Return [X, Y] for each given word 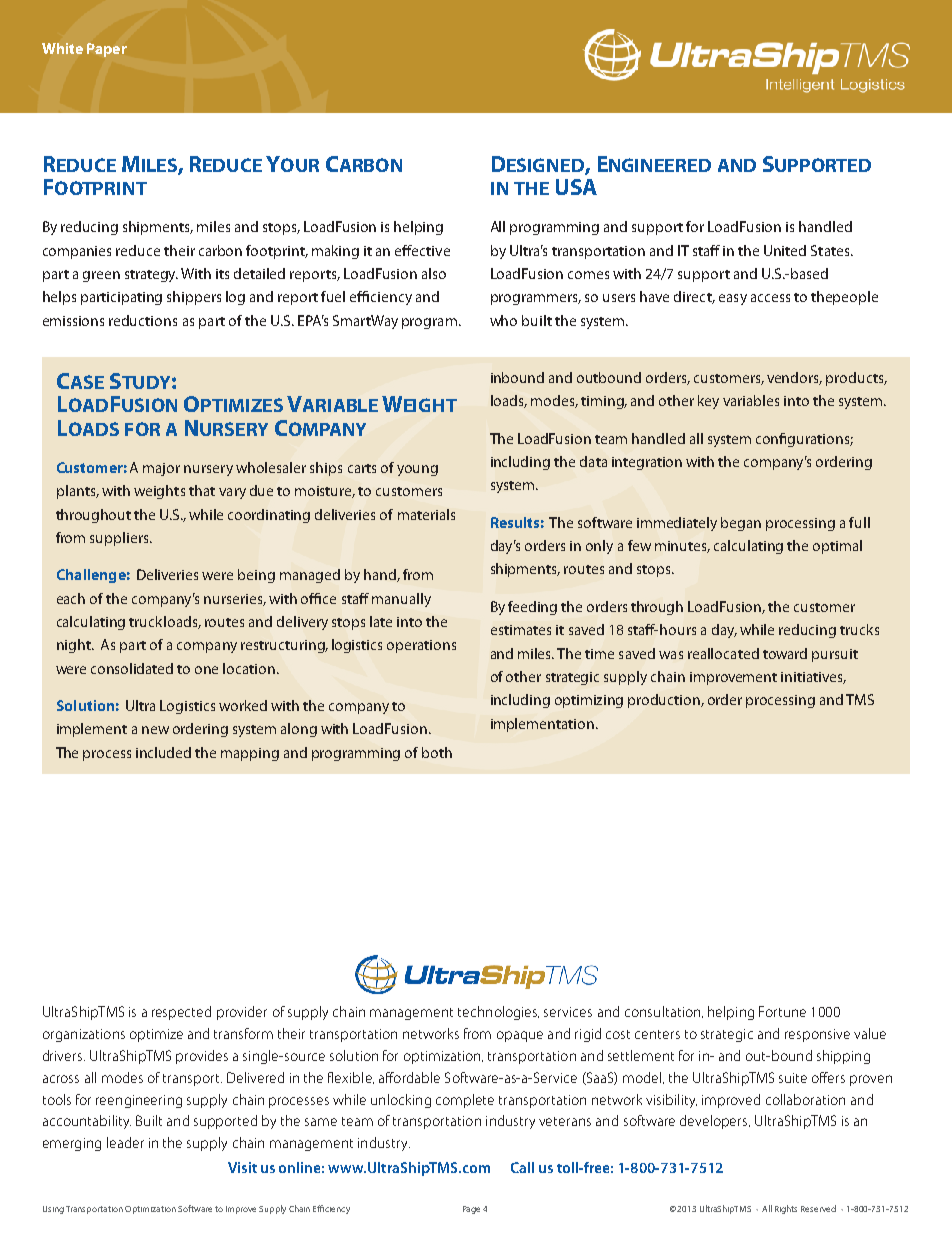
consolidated [132, 668]
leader [125, 1142]
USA [576, 187]
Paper [107, 50]
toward [785, 653]
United [785, 250]
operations [421, 646]
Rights [786, 1209]
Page [471, 1210]
